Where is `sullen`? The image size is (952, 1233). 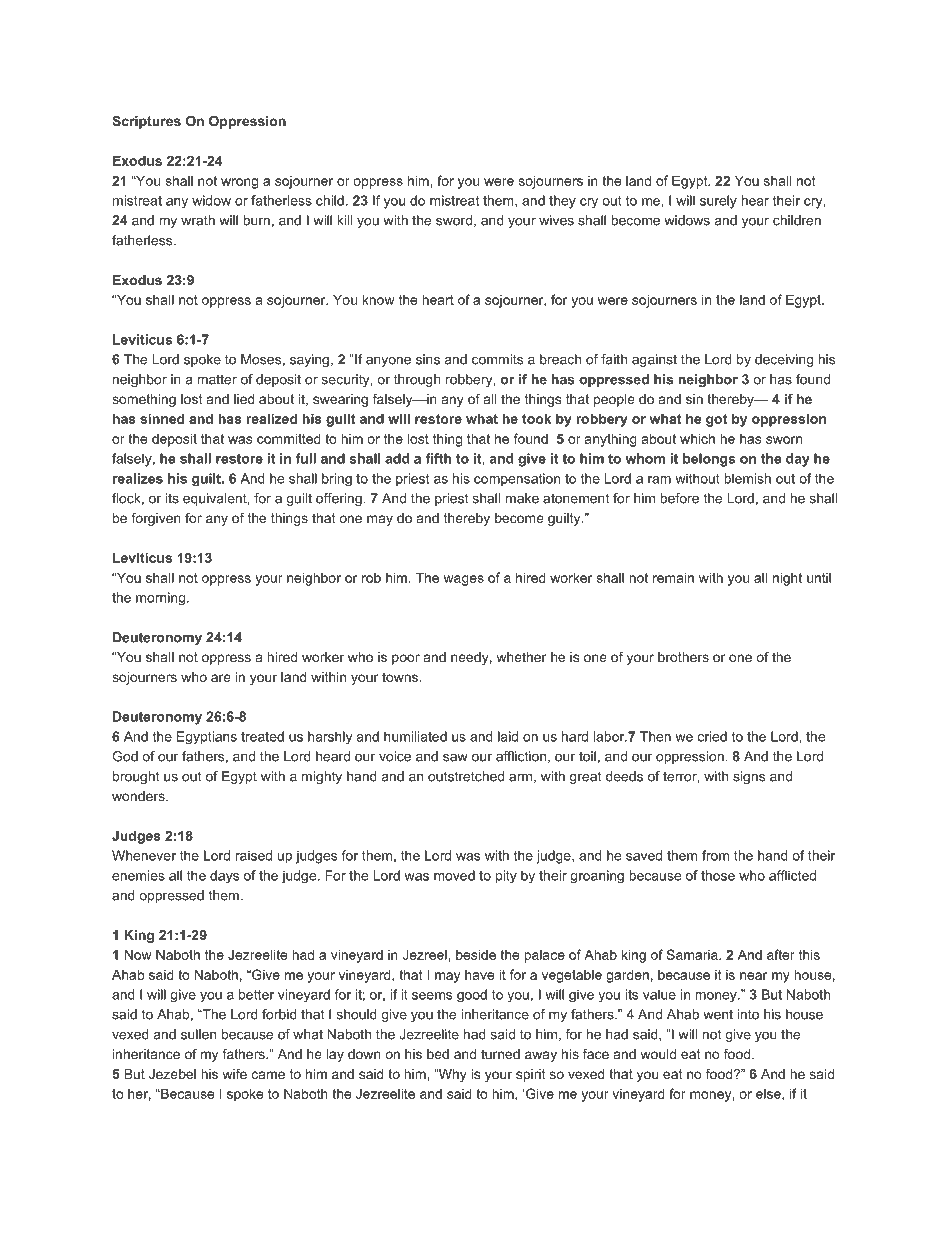 sullen is located at coordinates (198, 1034).
